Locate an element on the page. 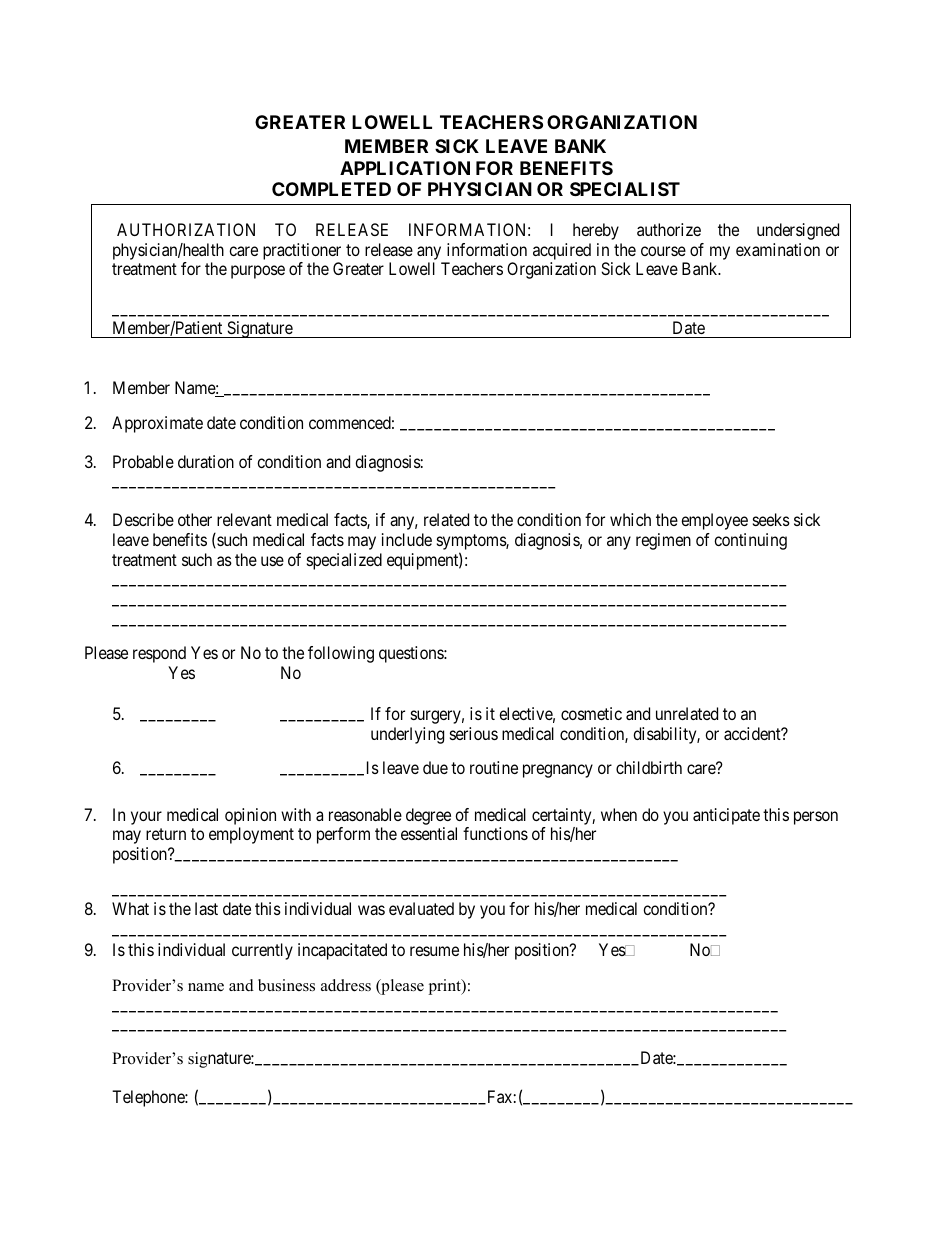 The height and width of the document is (1233, 952). AUTHORIZATION is located at coordinates (186, 229).
